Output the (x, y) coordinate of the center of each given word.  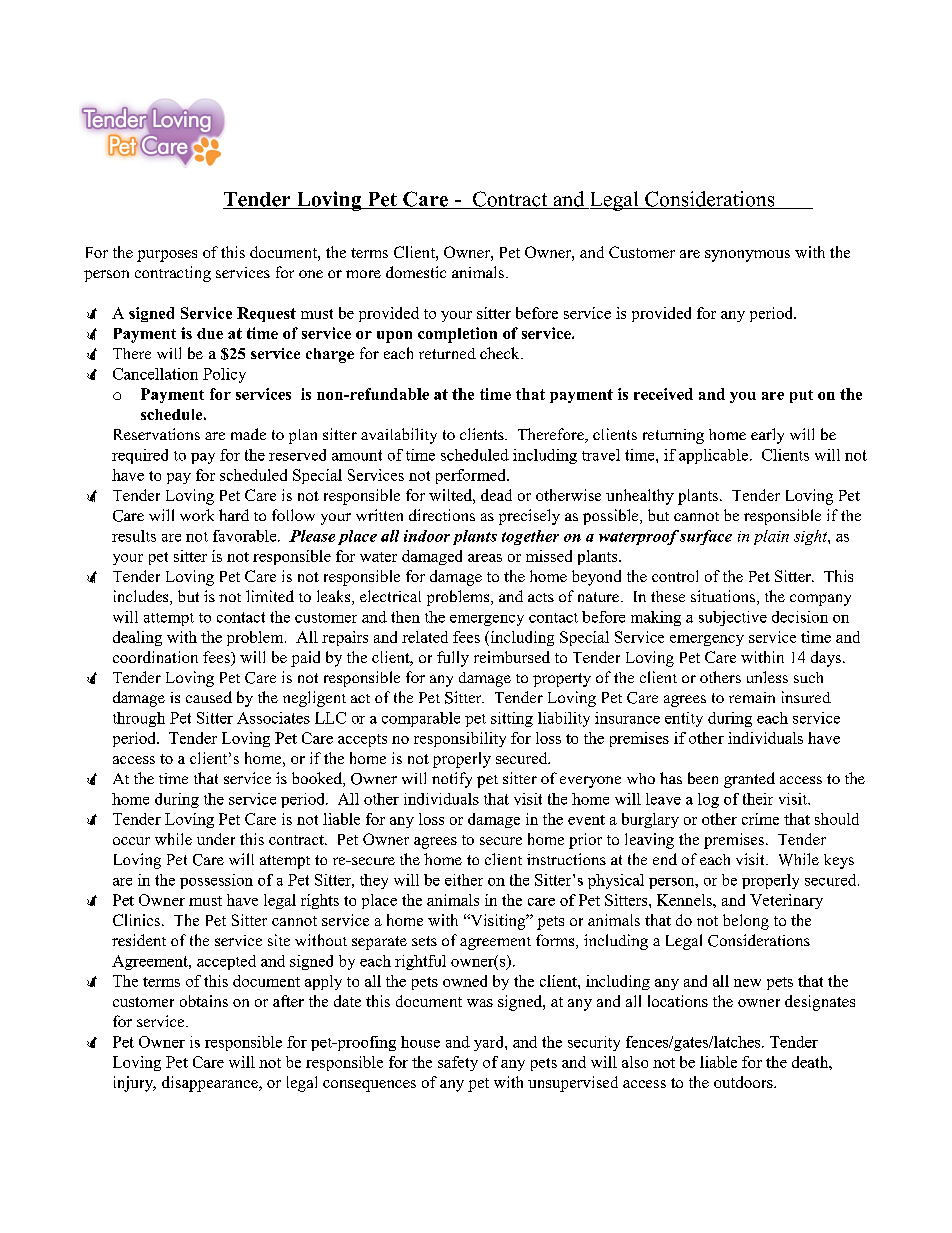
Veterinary (786, 901)
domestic (416, 272)
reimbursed (512, 657)
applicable (715, 456)
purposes (167, 256)
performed (472, 476)
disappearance (211, 1084)
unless (767, 677)
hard (234, 515)
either (464, 880)
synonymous (747, 256)
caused (209, 697)
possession (216, 881)
